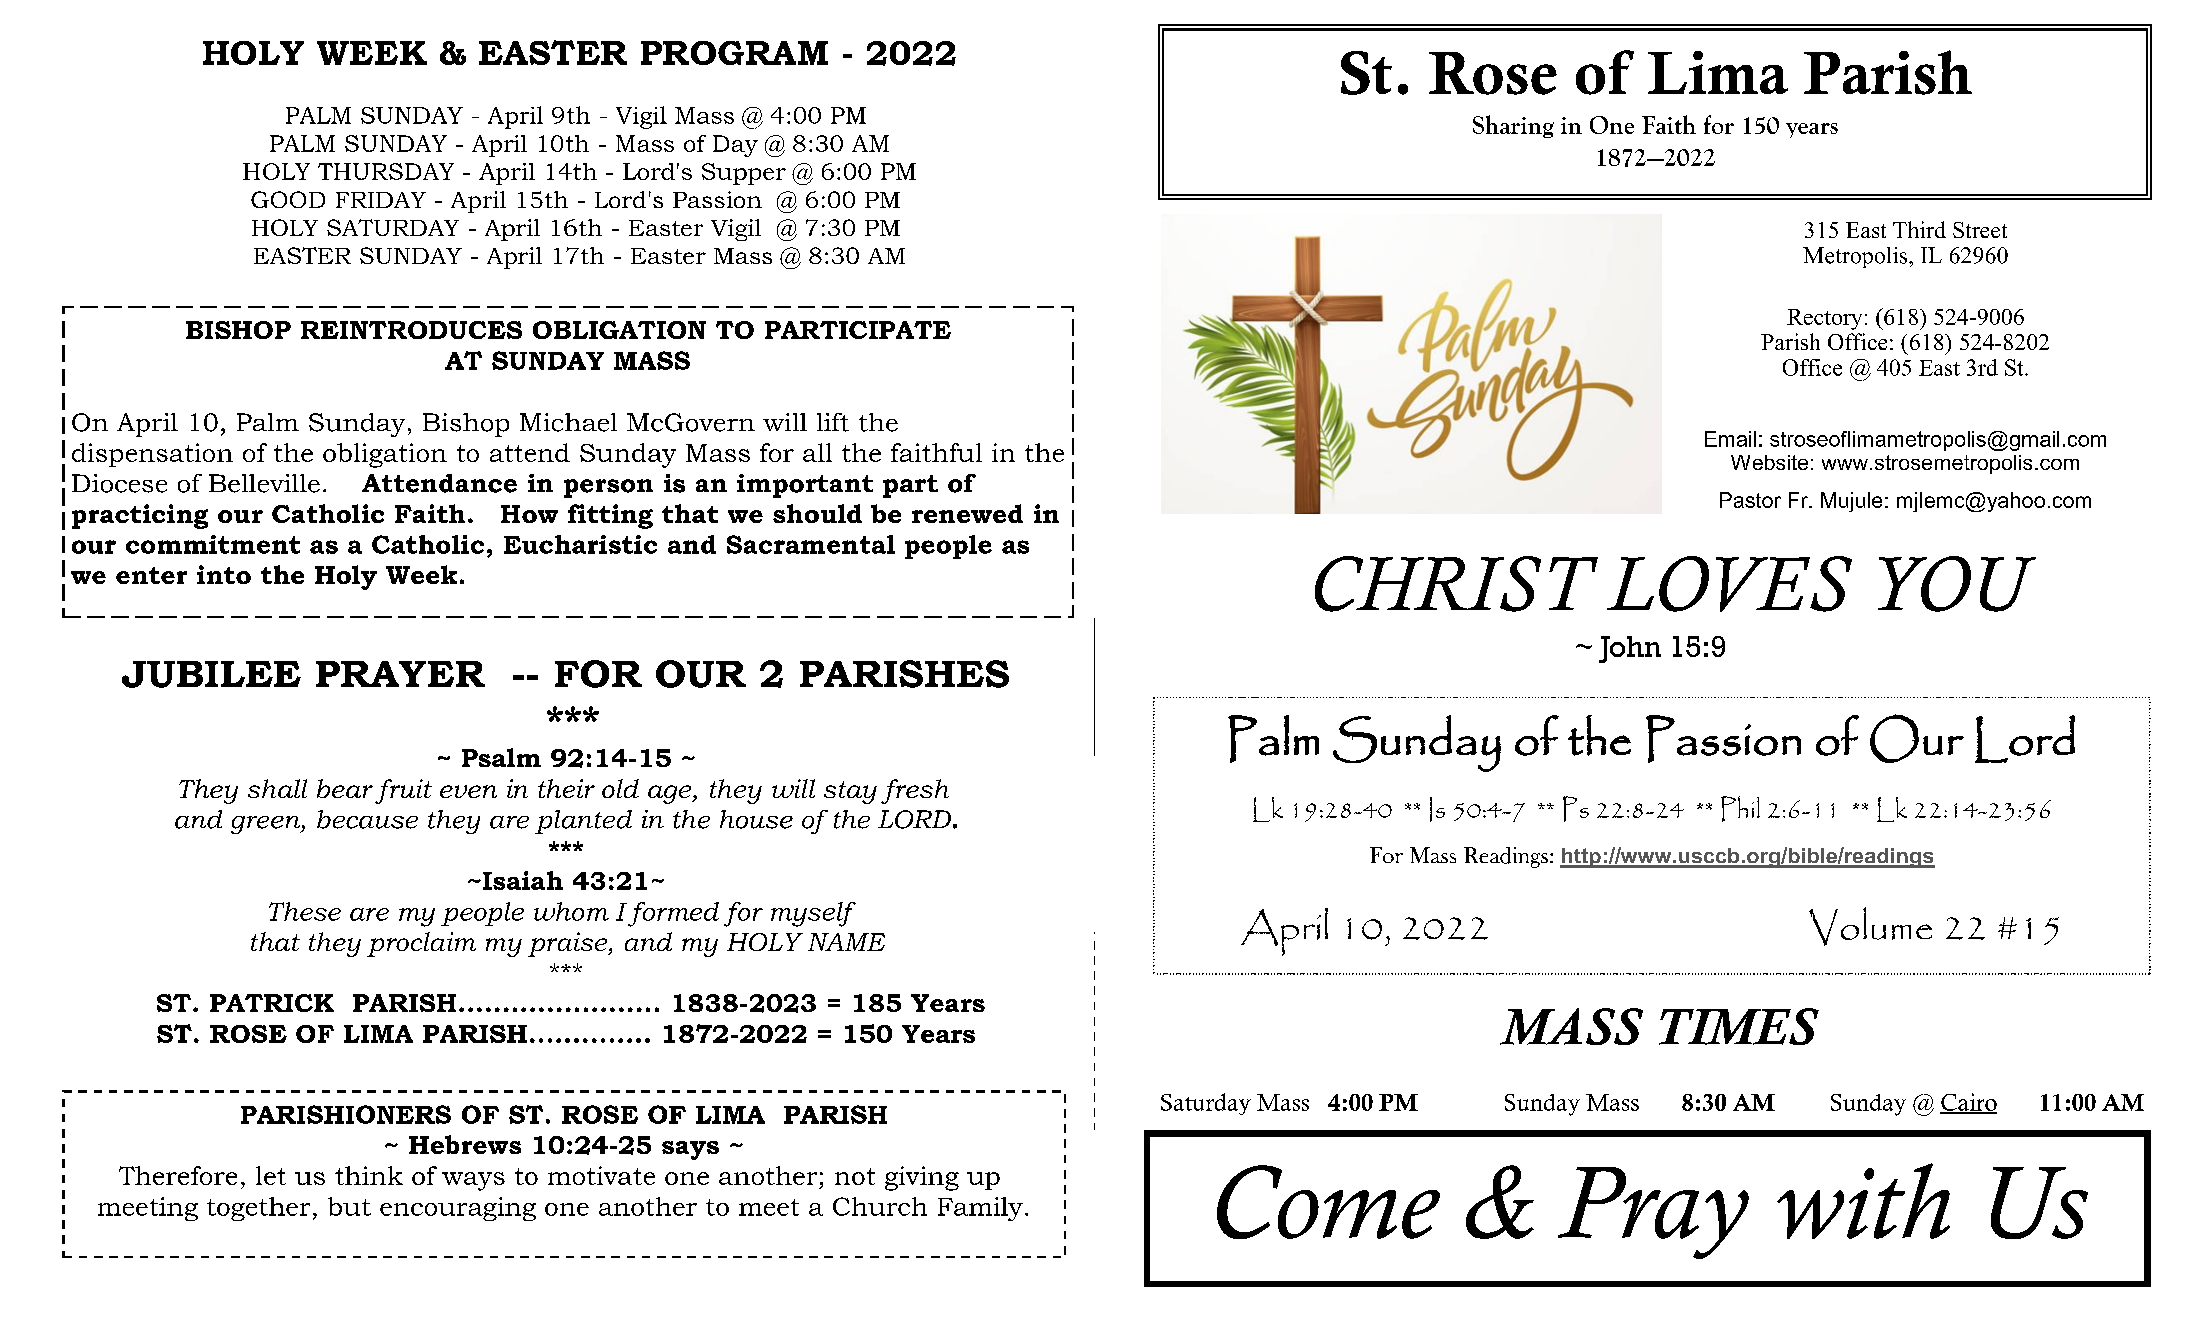  Describe the element at coordinates (1870, 926) in the screenshot. I see `Volume` at that location.
